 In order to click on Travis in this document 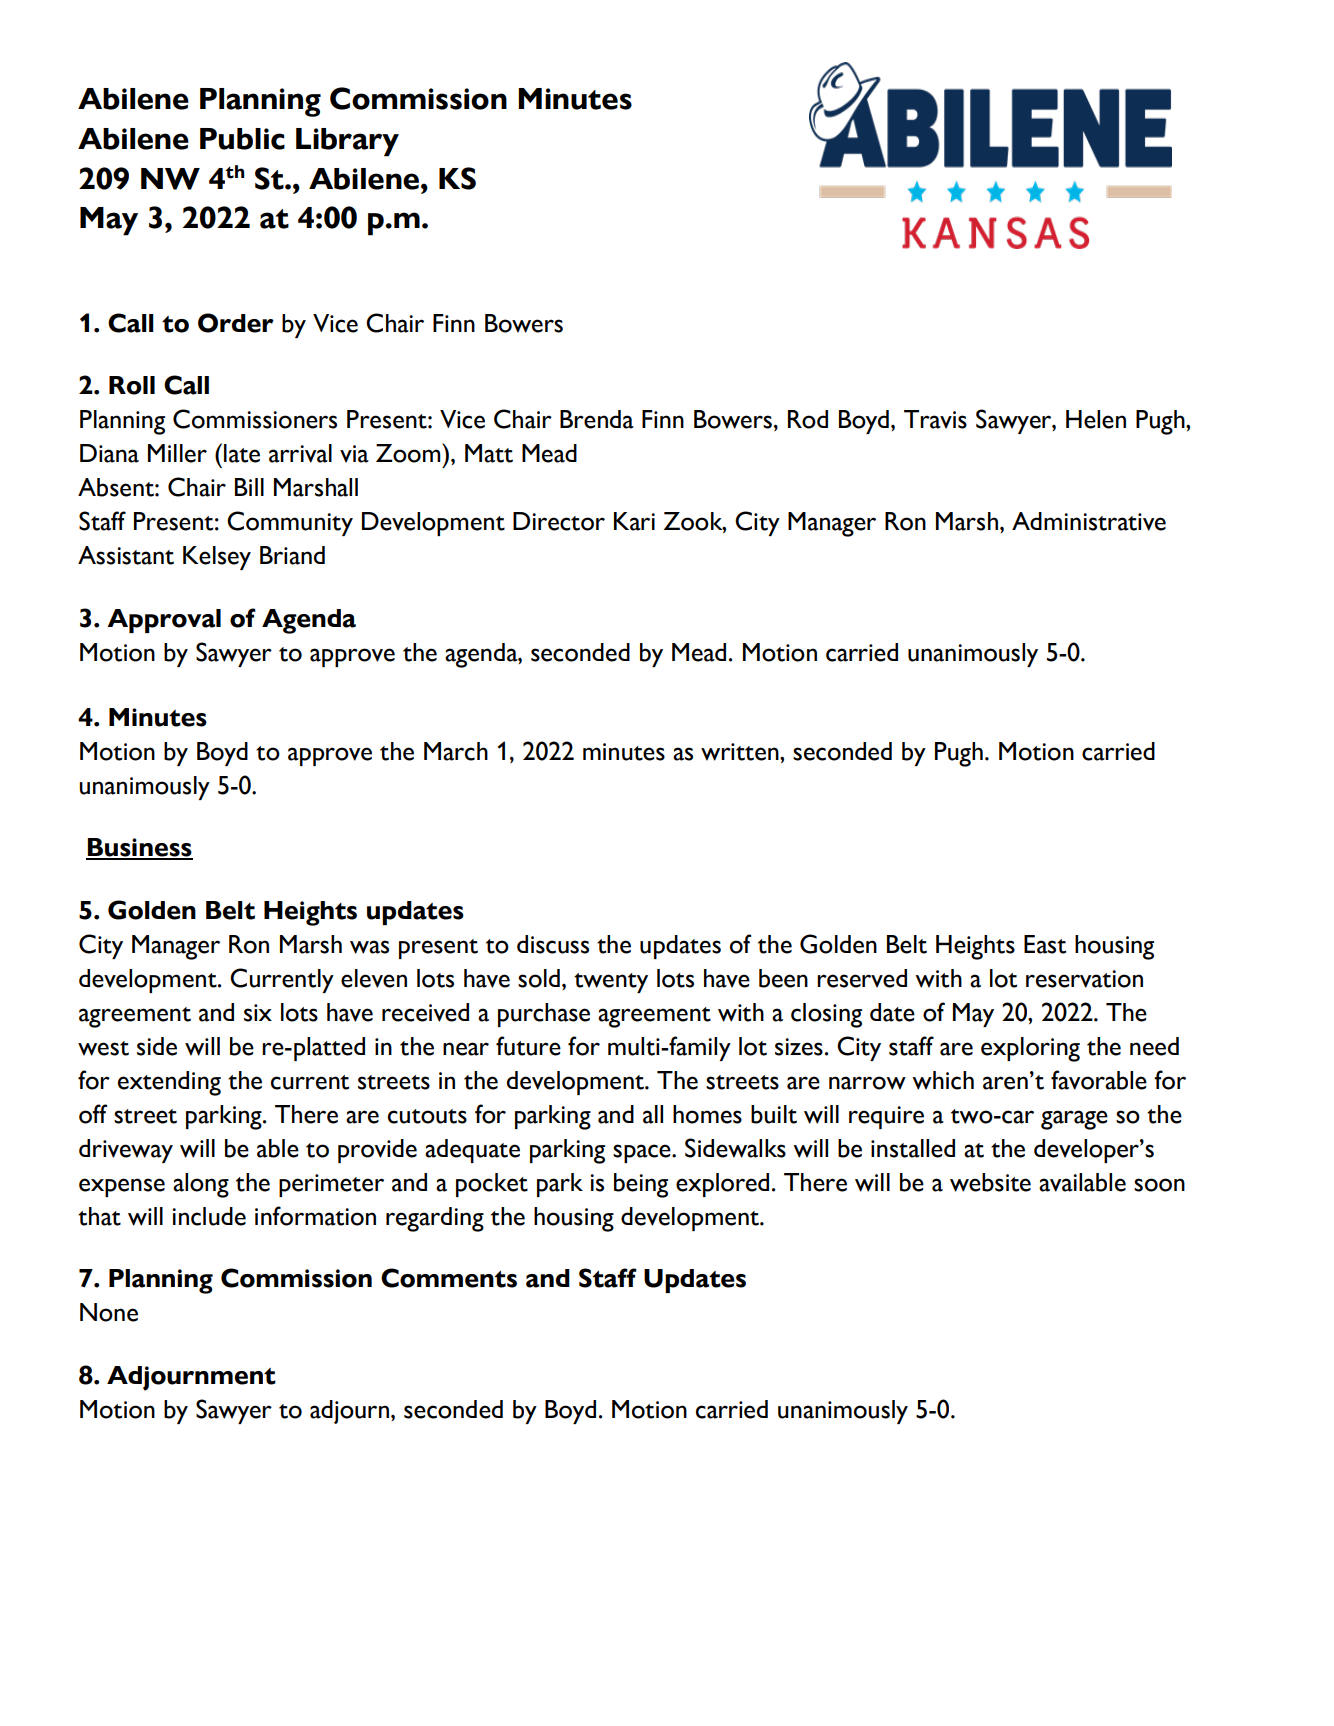, I will do `click(935, 419)`.
